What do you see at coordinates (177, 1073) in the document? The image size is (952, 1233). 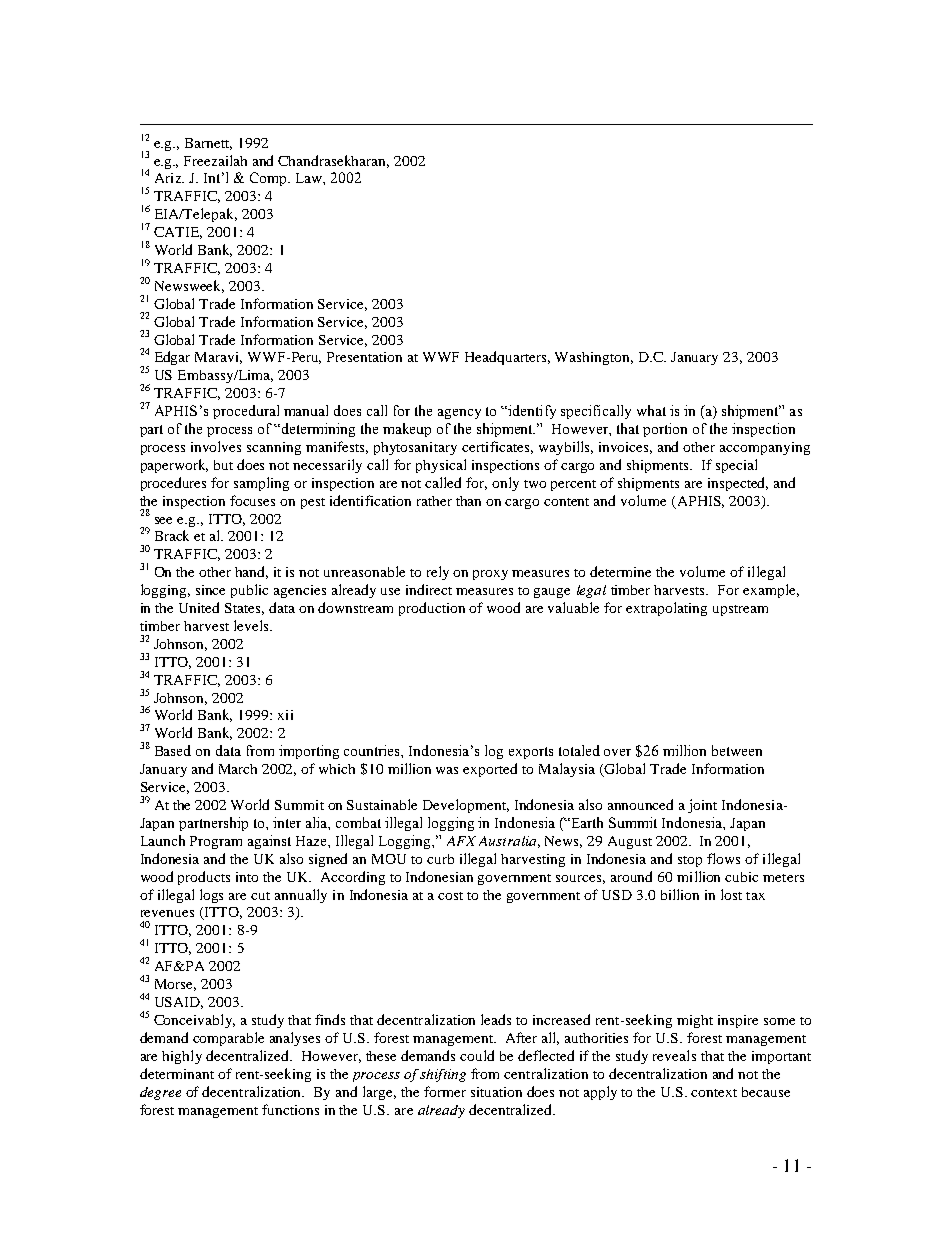 I see `determinant` at bounding box center [177, 1073].
